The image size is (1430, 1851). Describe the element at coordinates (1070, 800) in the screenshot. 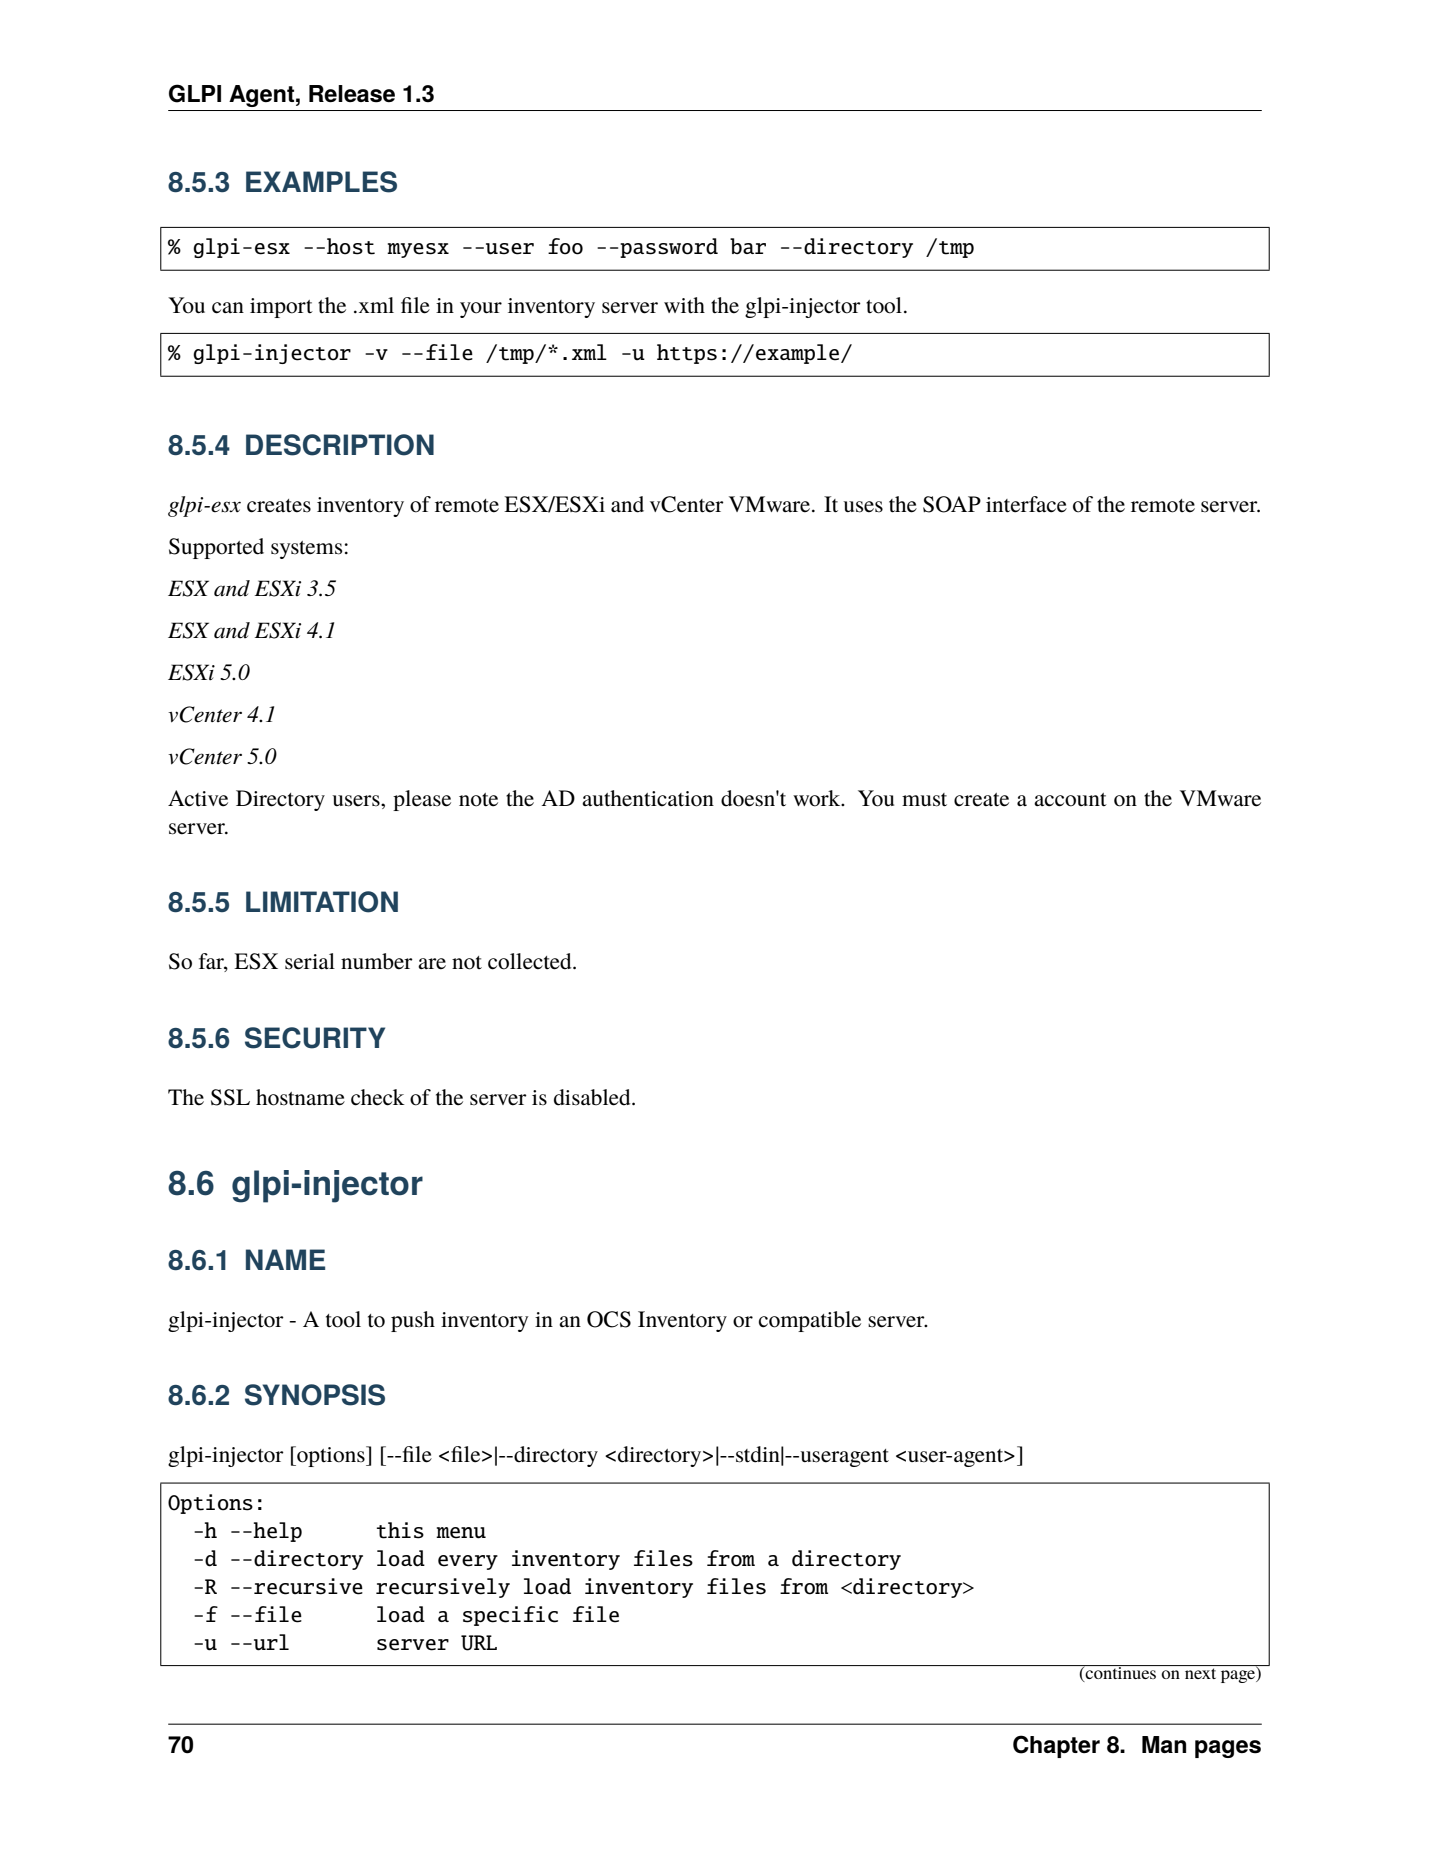

I see `account` at that location.
